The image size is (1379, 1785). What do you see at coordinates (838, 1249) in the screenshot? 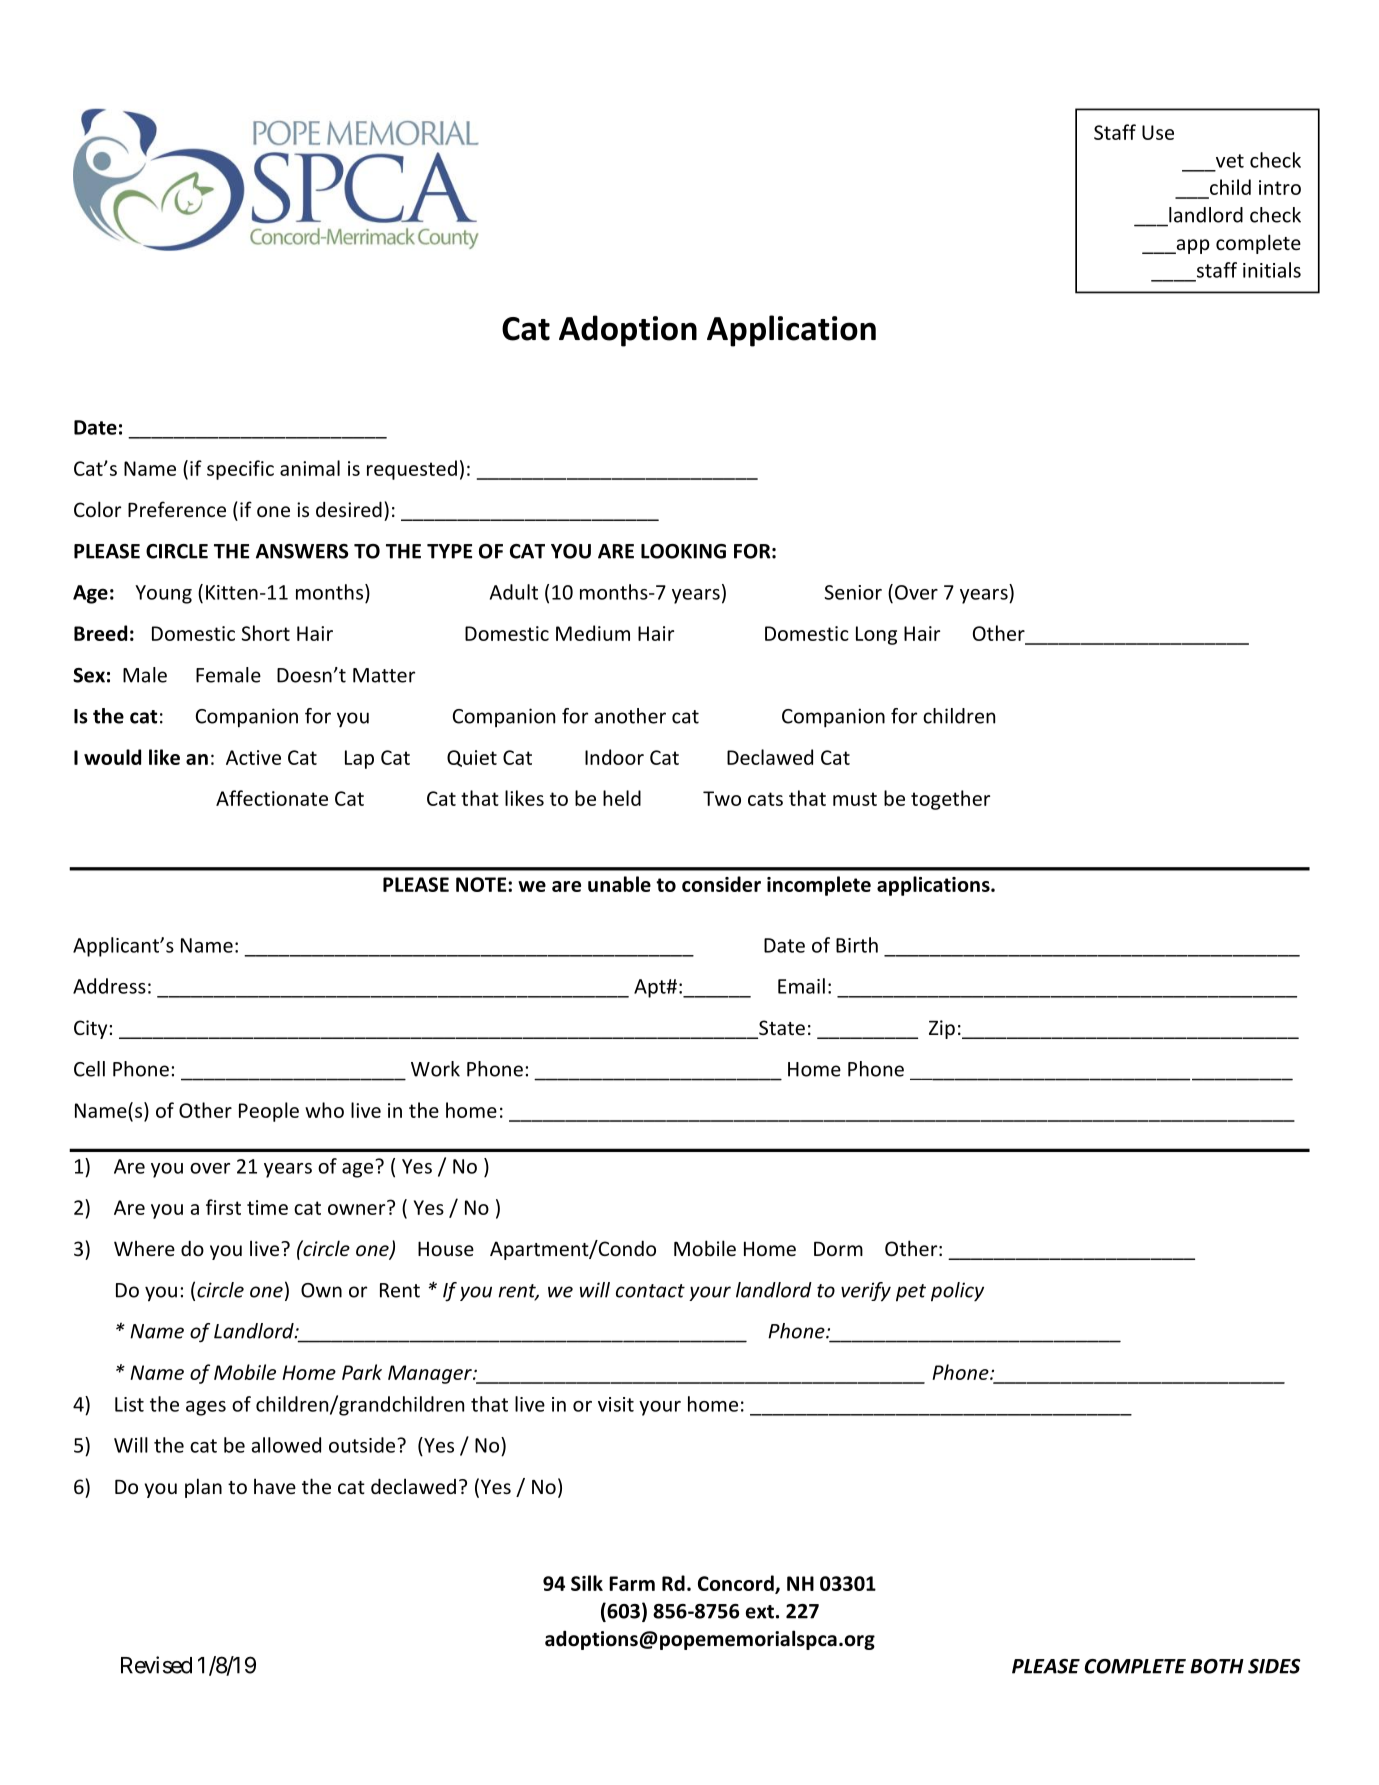
I see `Dorm` at bounding box center [838, 1249].
